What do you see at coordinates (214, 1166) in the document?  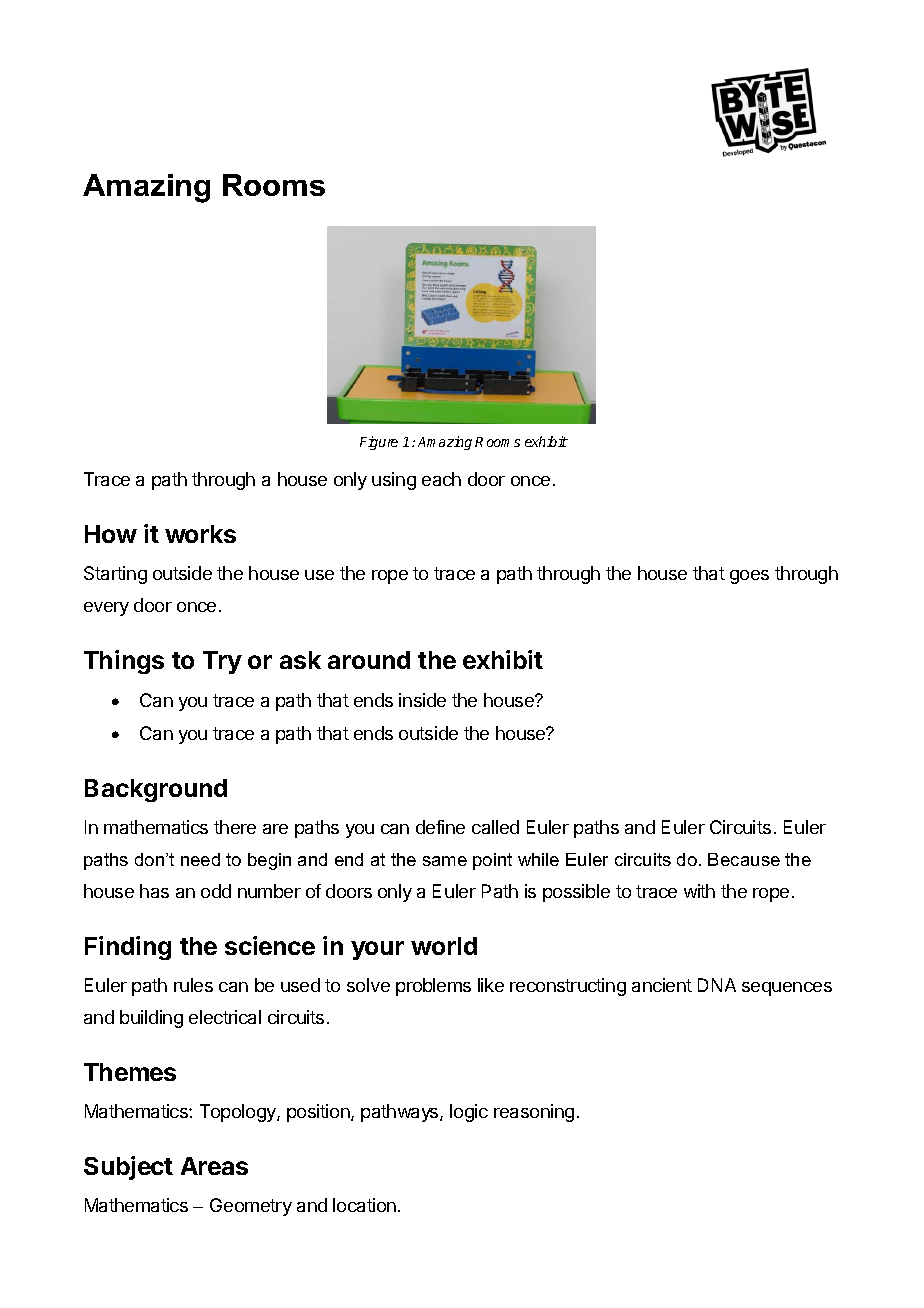 I see `Areas` at bounding box center [214, 1166].
